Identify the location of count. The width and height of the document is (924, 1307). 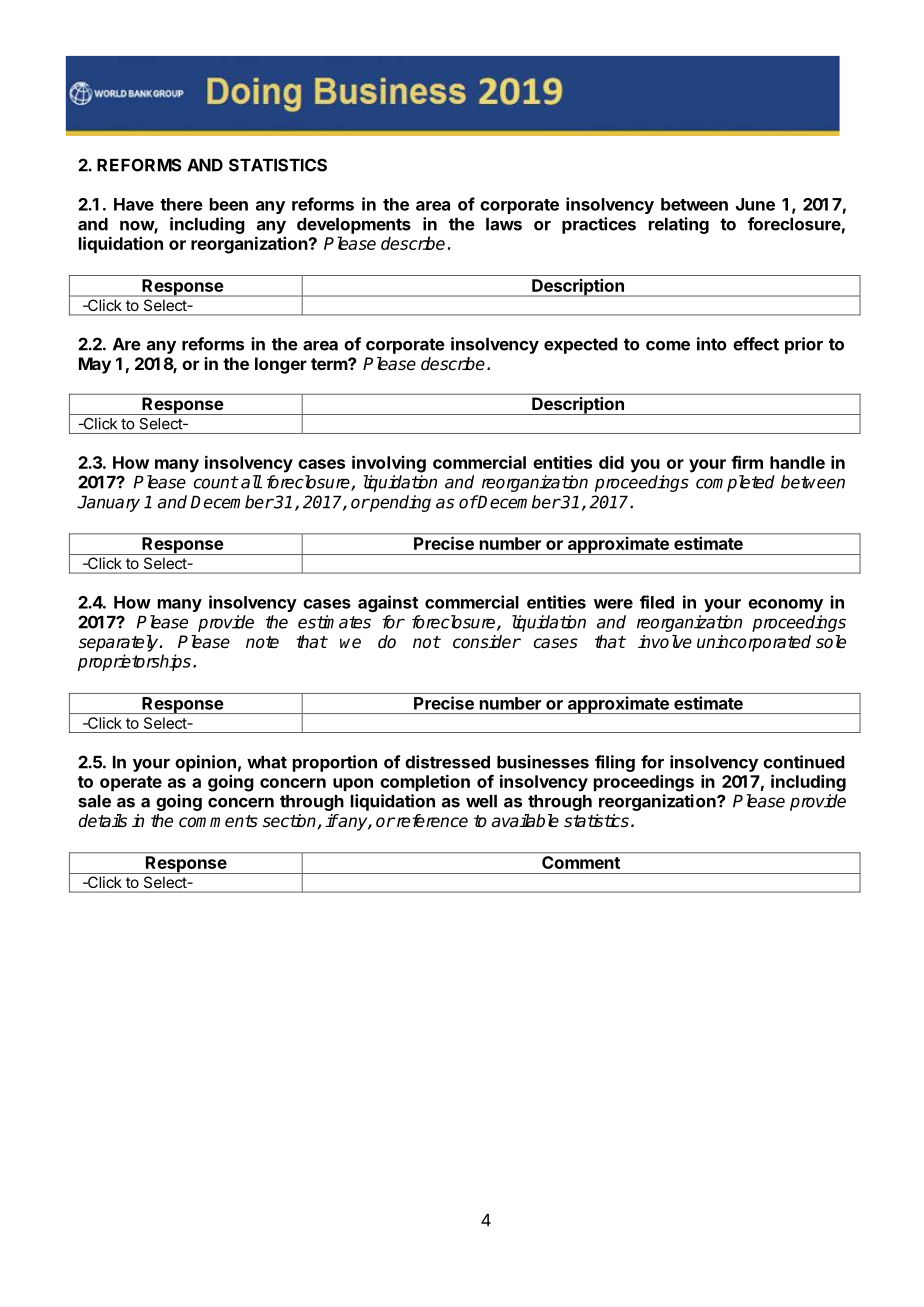
(216, 482).
